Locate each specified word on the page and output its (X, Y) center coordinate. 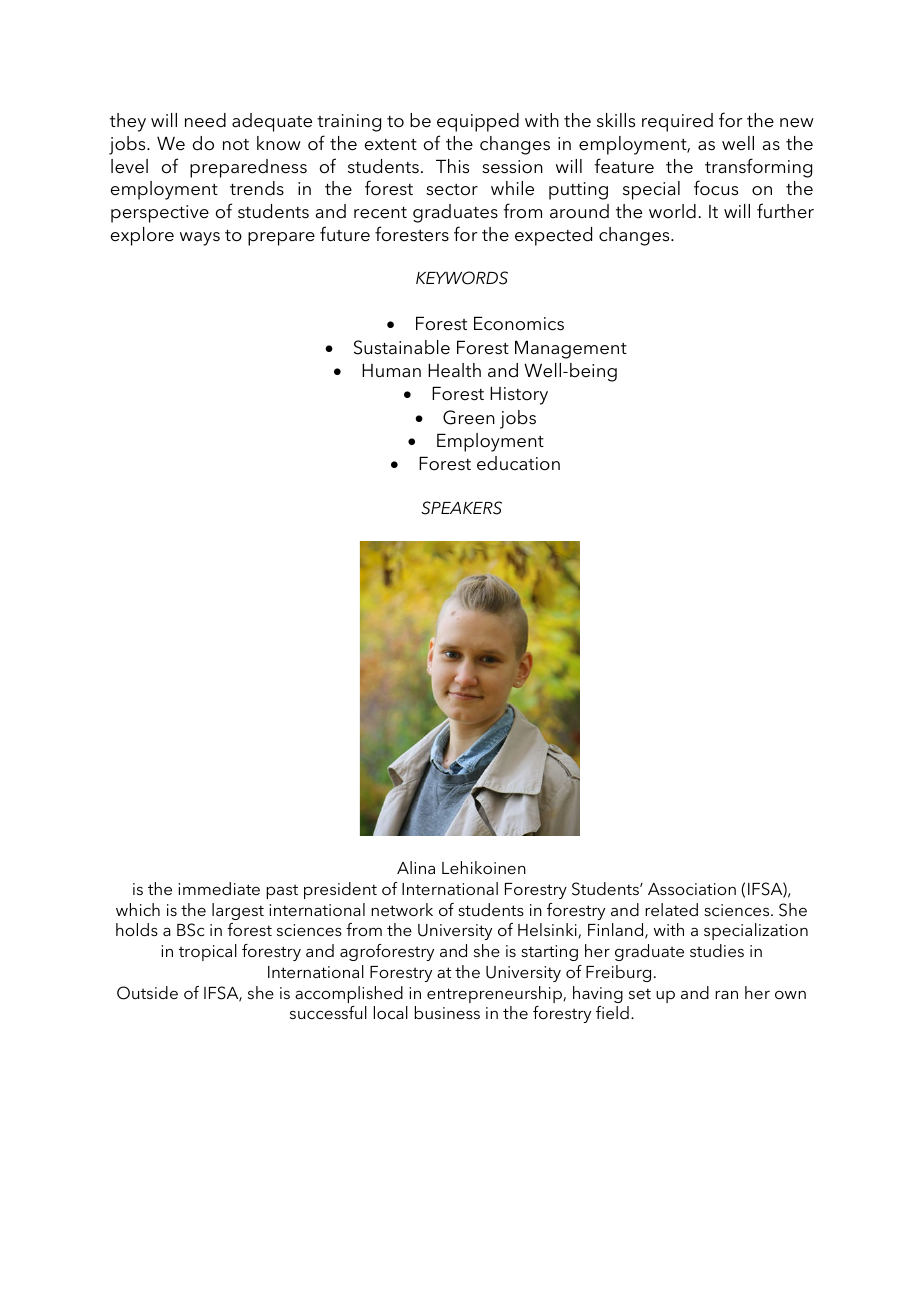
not (236, 145)
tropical (208, 952)
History (519, 395)
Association (692, 889)
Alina (416, 867)
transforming (758, 168)
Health (454, 370)
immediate (219, 888)
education (518, 463)
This (452, 166)
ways (200, 239)
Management (571, 349)
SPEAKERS (461, 508)
